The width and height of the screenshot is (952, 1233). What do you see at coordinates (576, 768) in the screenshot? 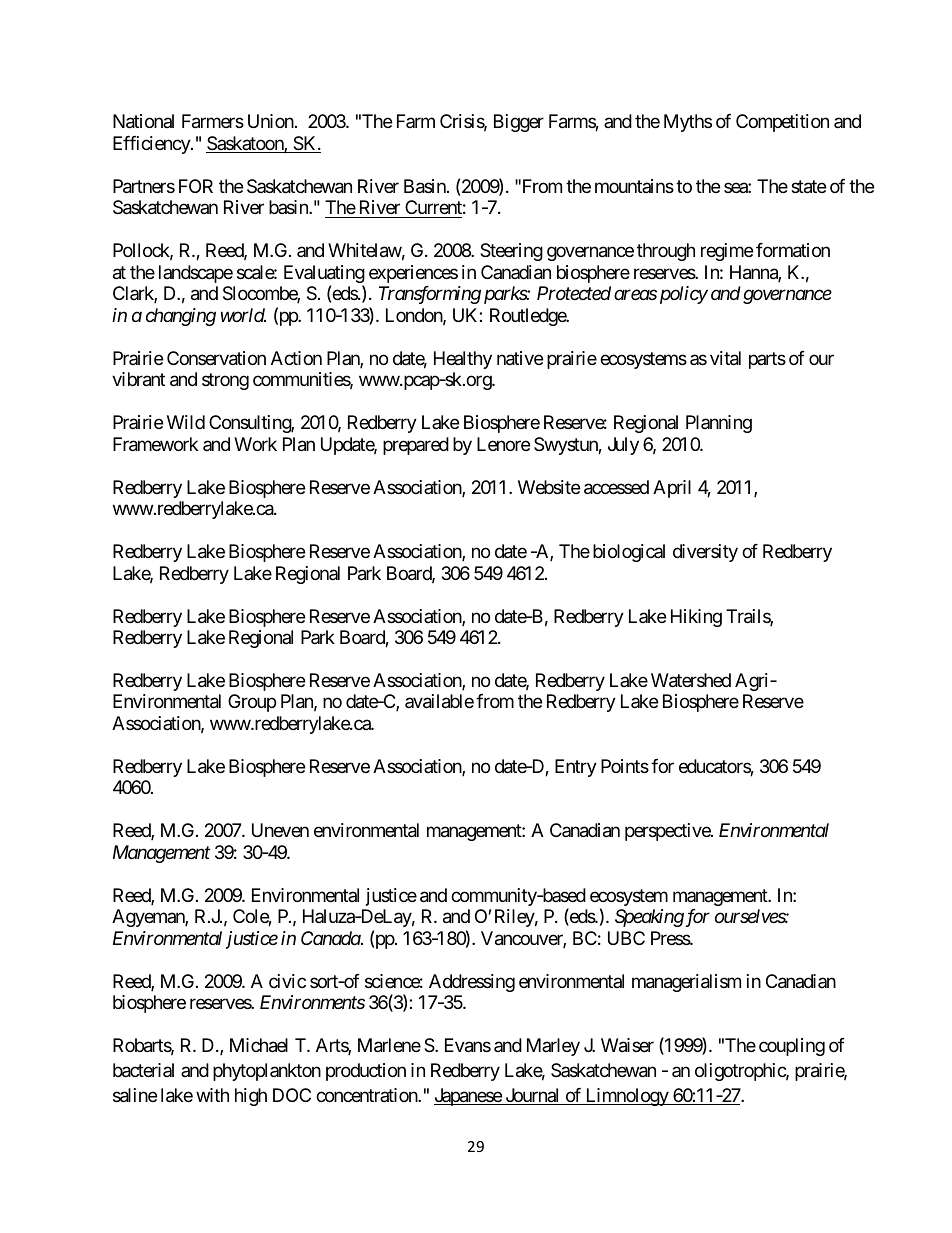
I see `Entry` at bounding box center [576, 768].
